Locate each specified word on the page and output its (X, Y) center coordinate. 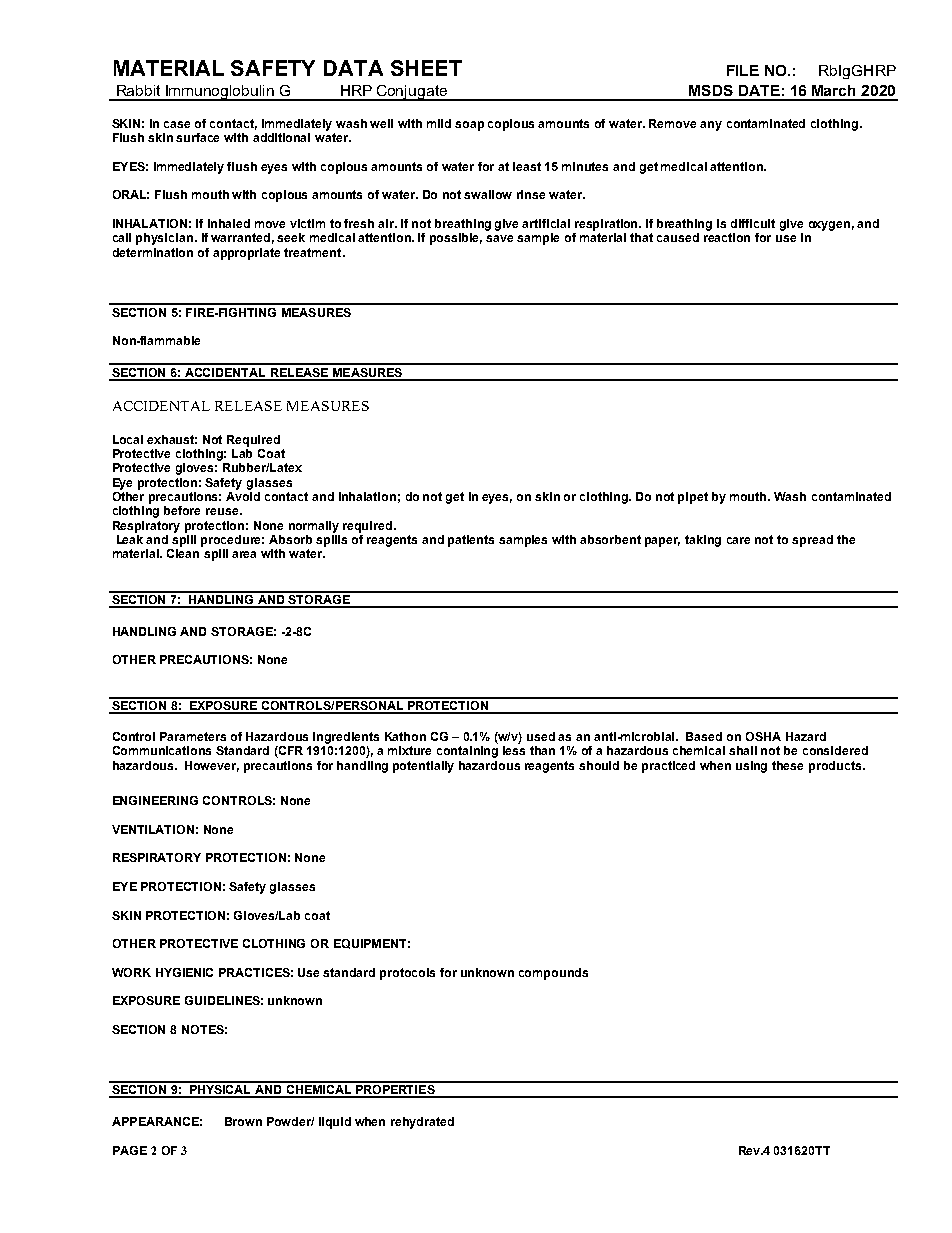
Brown (243, 1121)
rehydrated (422, 1123)
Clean (183, 553)
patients (471, 541)
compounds (553, 974)
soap (469, 126)
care (738, 540)
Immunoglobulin (220, 93)
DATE (759, 90)
